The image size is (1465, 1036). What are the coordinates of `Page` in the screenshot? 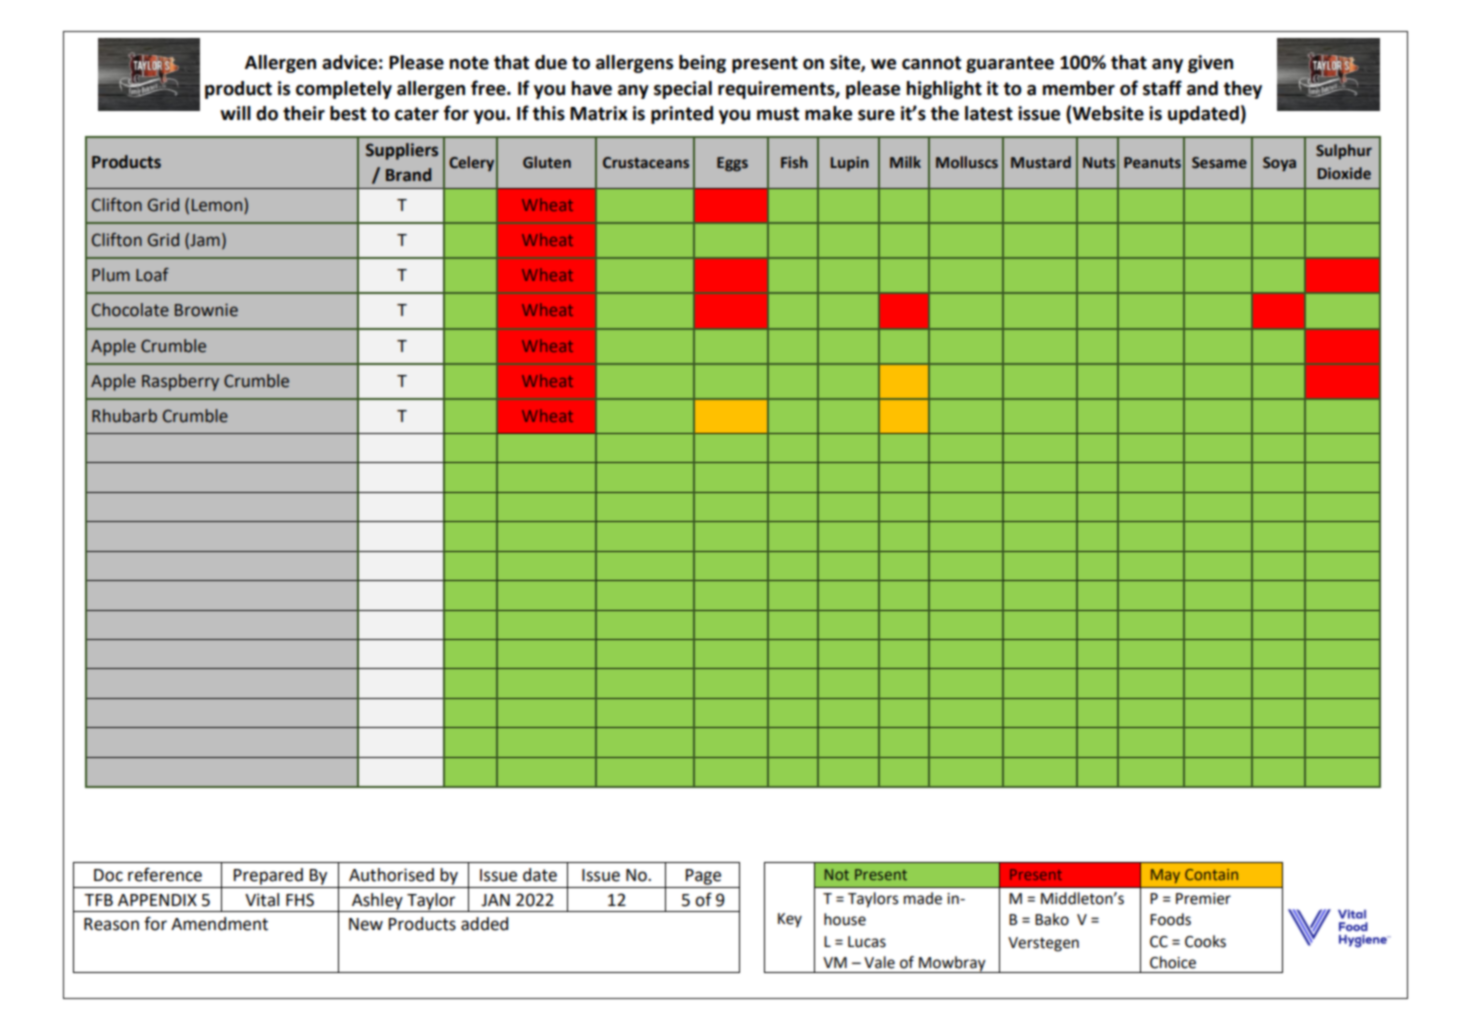 It's located at (703, 877).
